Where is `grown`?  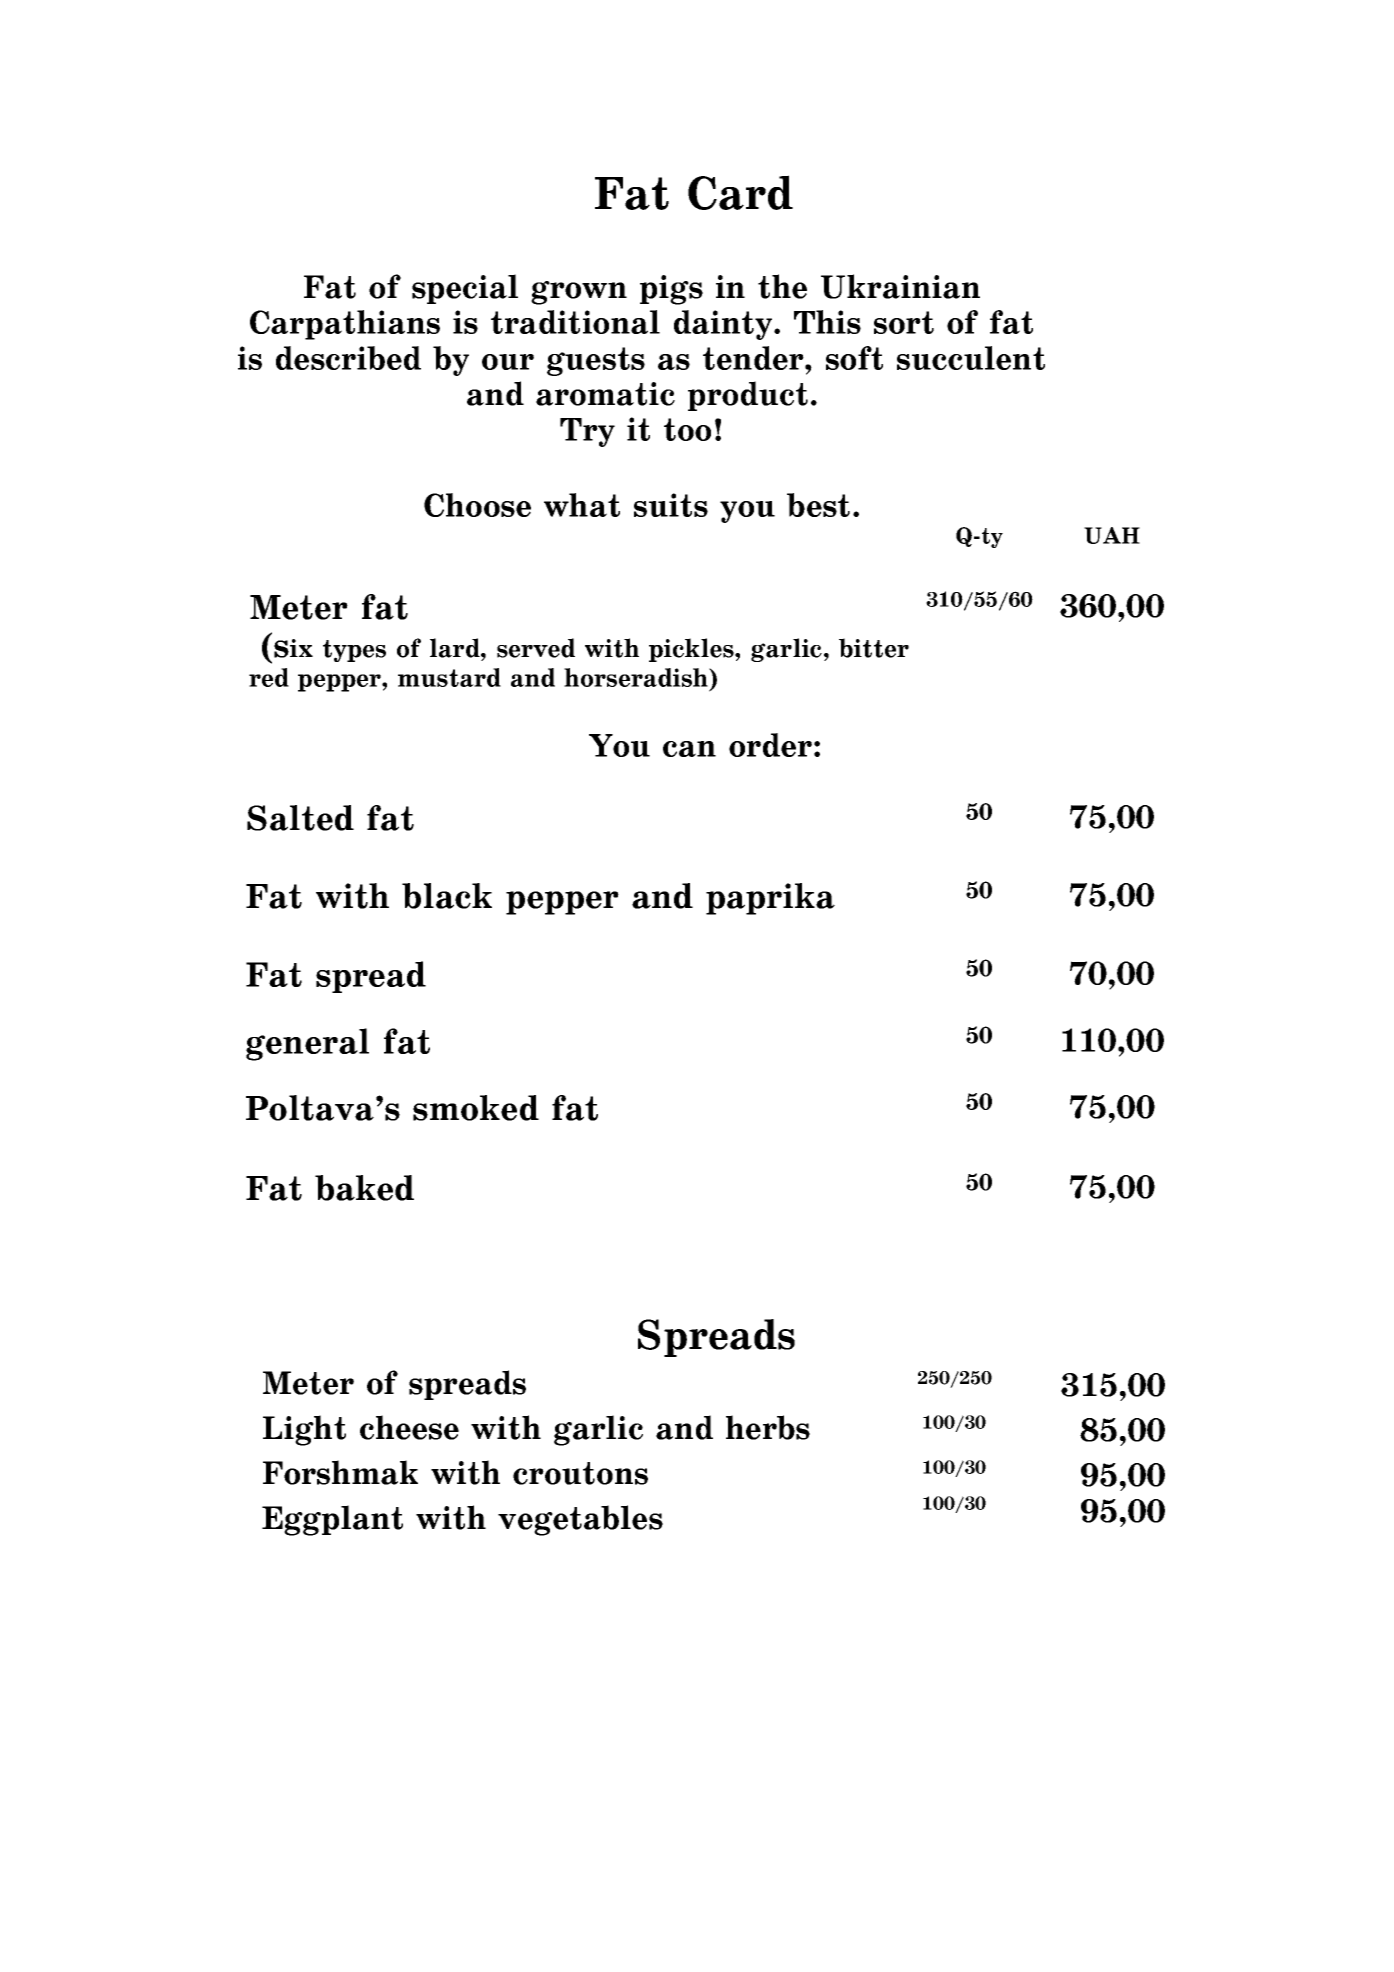 grown is located at coordinates (579, 293).
